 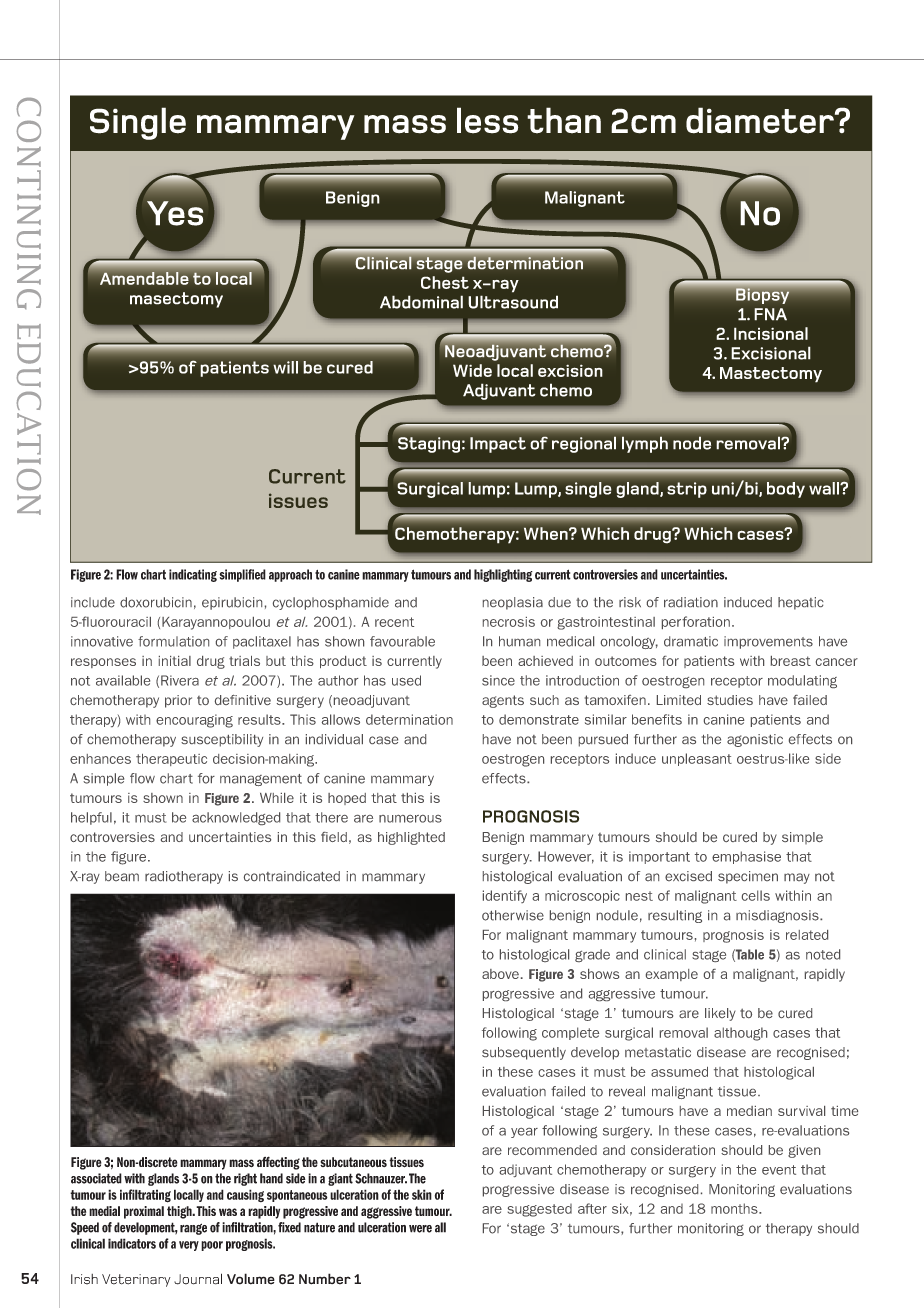 What do you see at coordinates (564, 120) in the image?
I see `than` at bounding box center [564, 120].
